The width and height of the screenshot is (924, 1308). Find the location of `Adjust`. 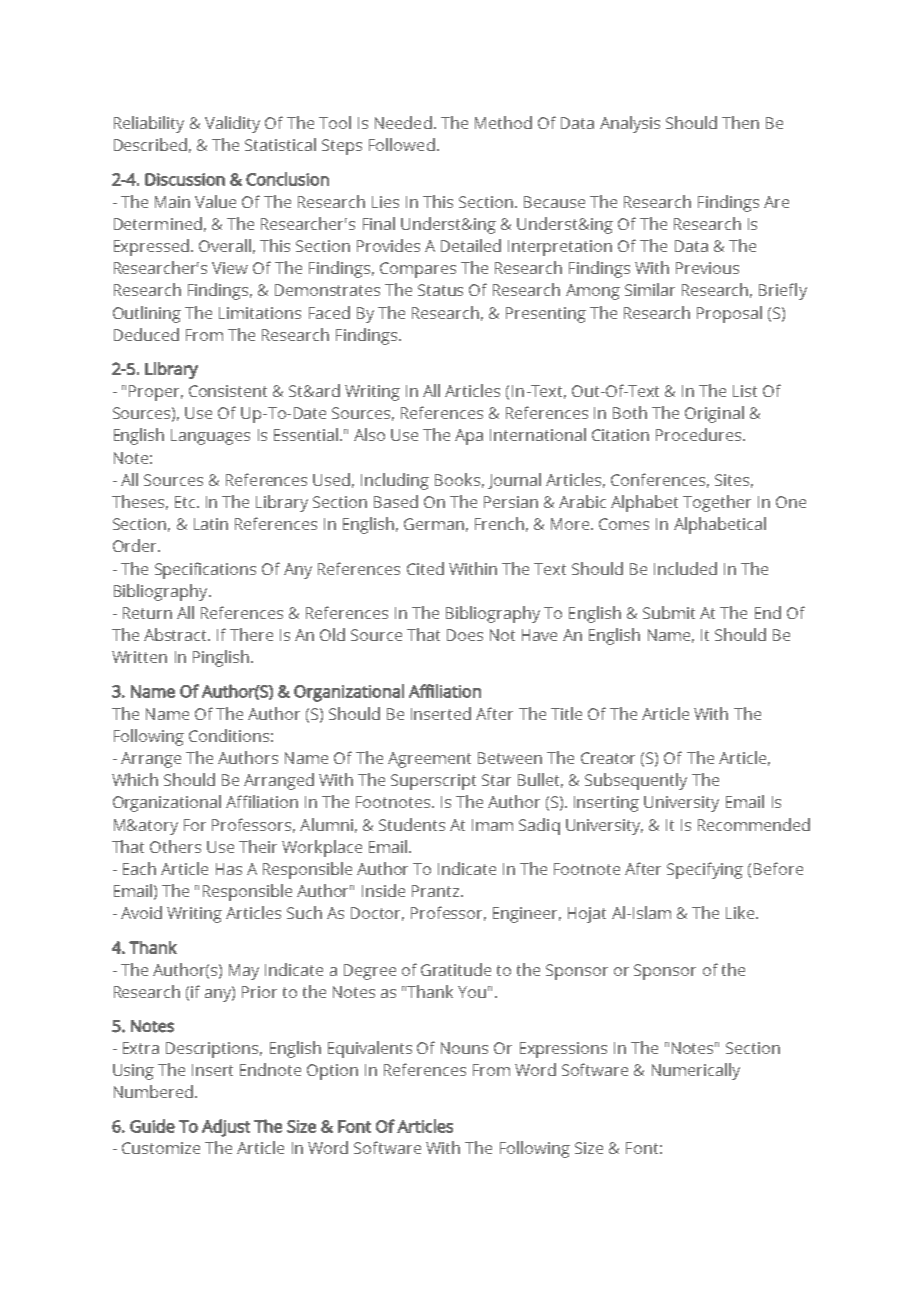

Adjust is located at coordinates (226, 1128).
